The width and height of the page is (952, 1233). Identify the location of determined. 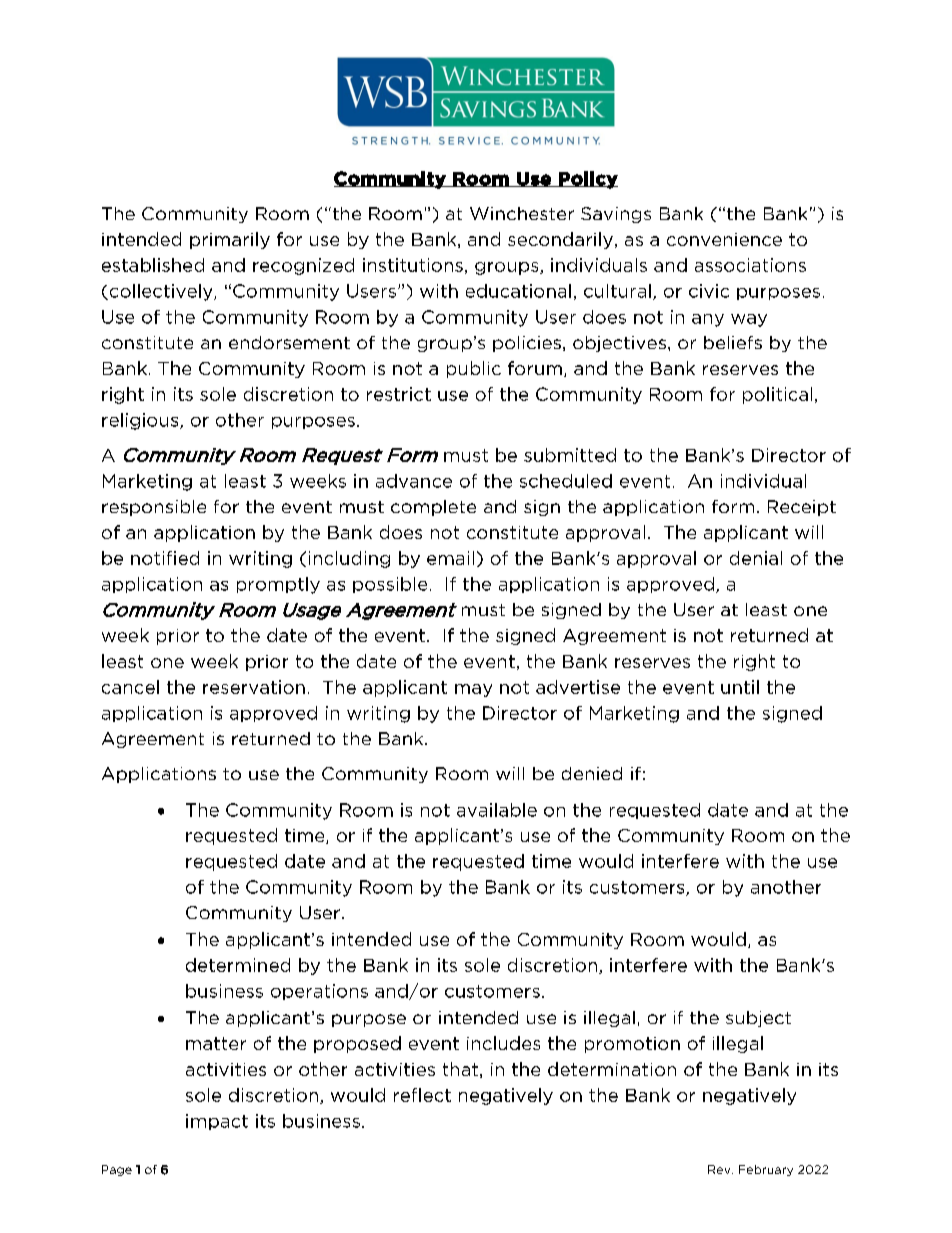
(238, 965).
